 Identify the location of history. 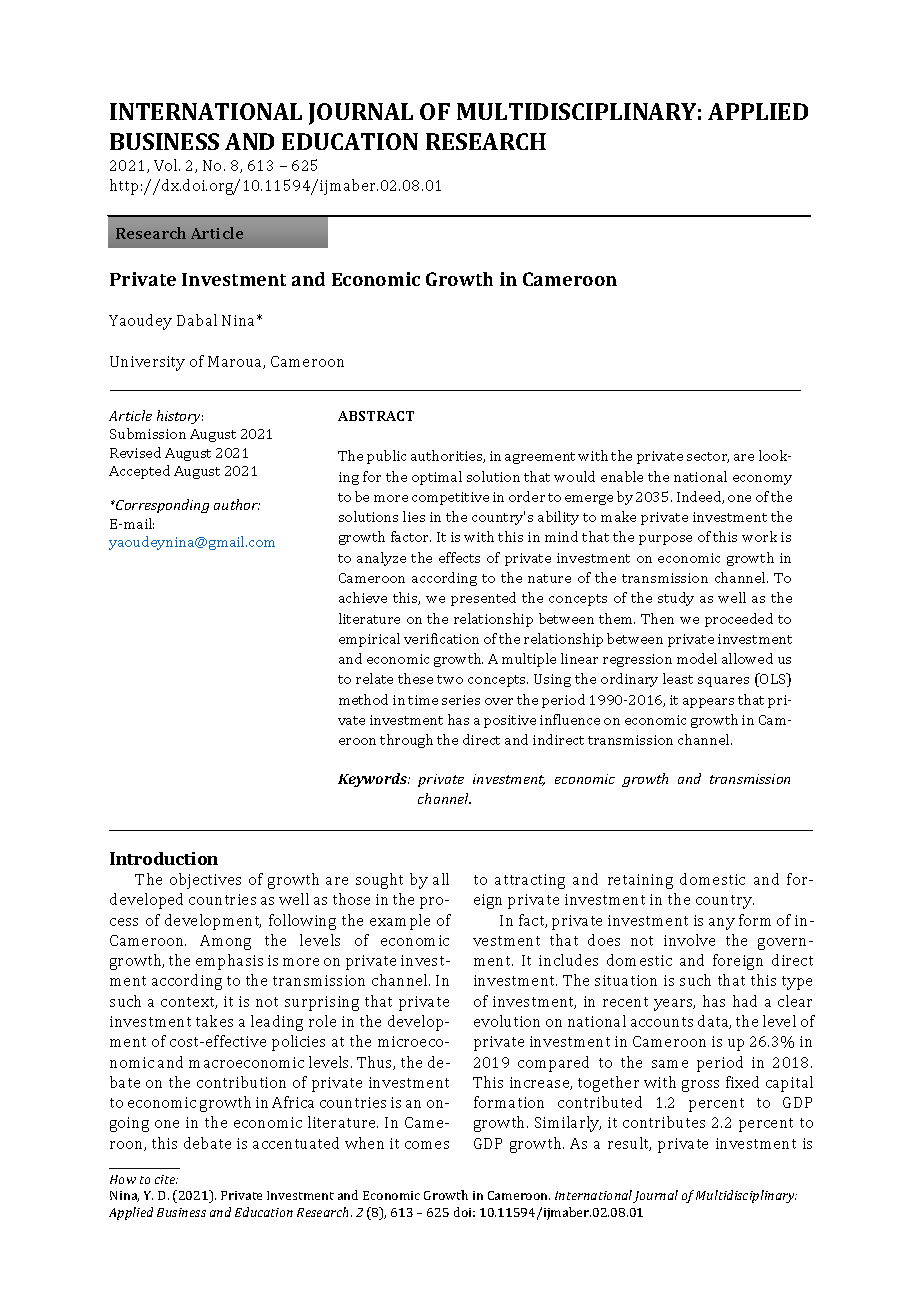
(180, 417).
